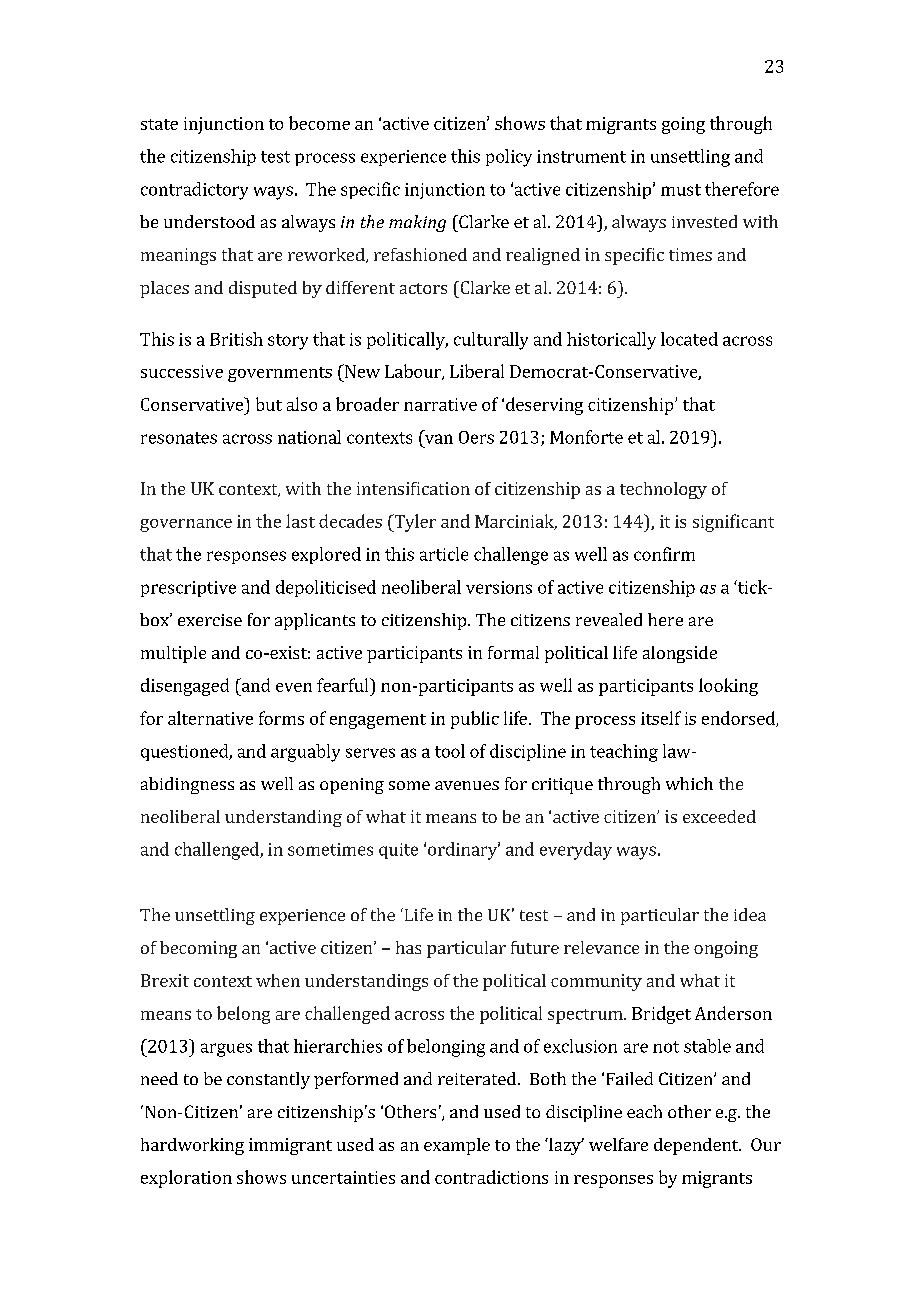  What do you see at coordinates (413, 488) in the image?
I see `intensification` at bounding box center [413, 488].
